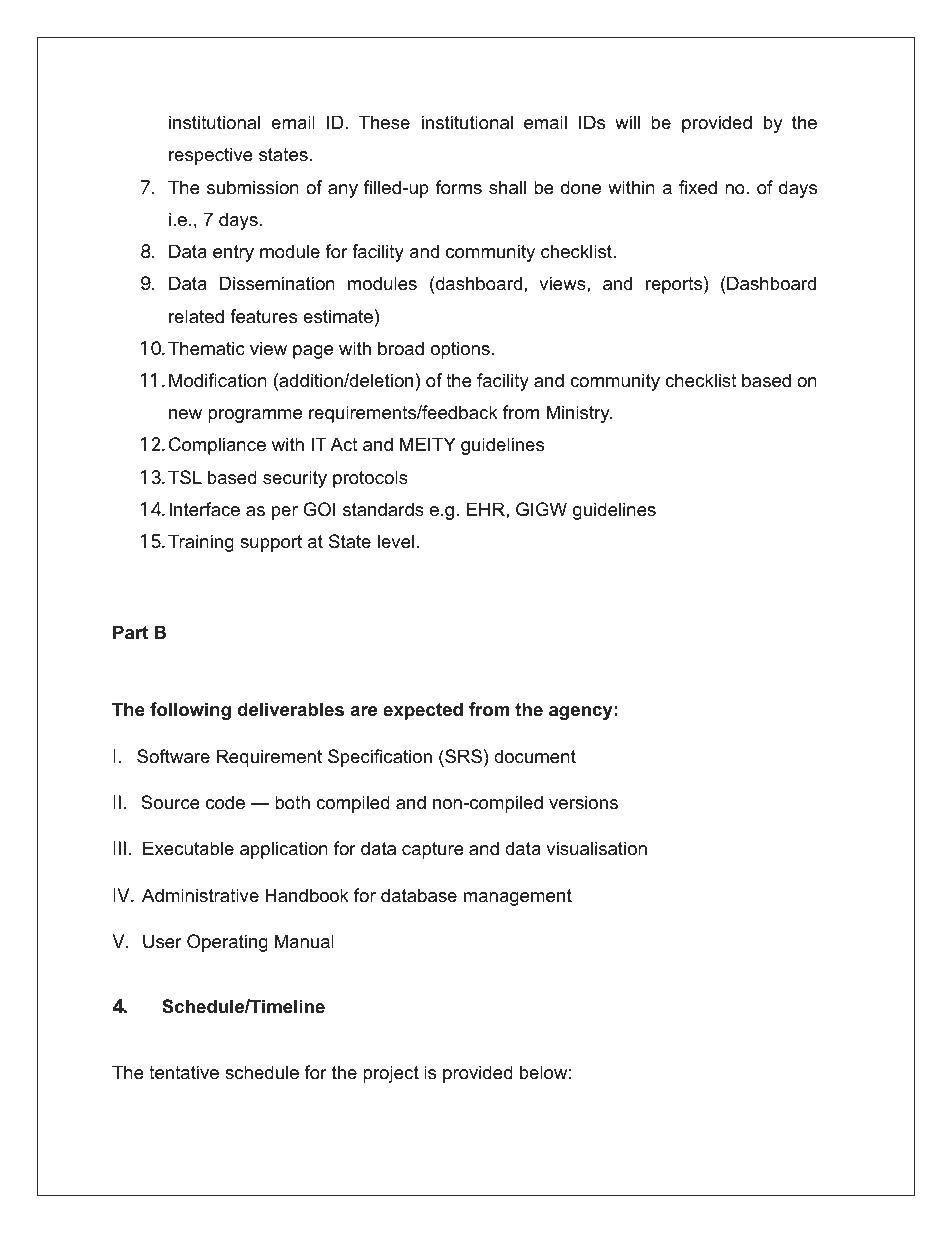 This document has height=1233, width=952. What do you see at coordinates (173, 756) in the document?
I see `Software` at bounding box center [173, 756].
